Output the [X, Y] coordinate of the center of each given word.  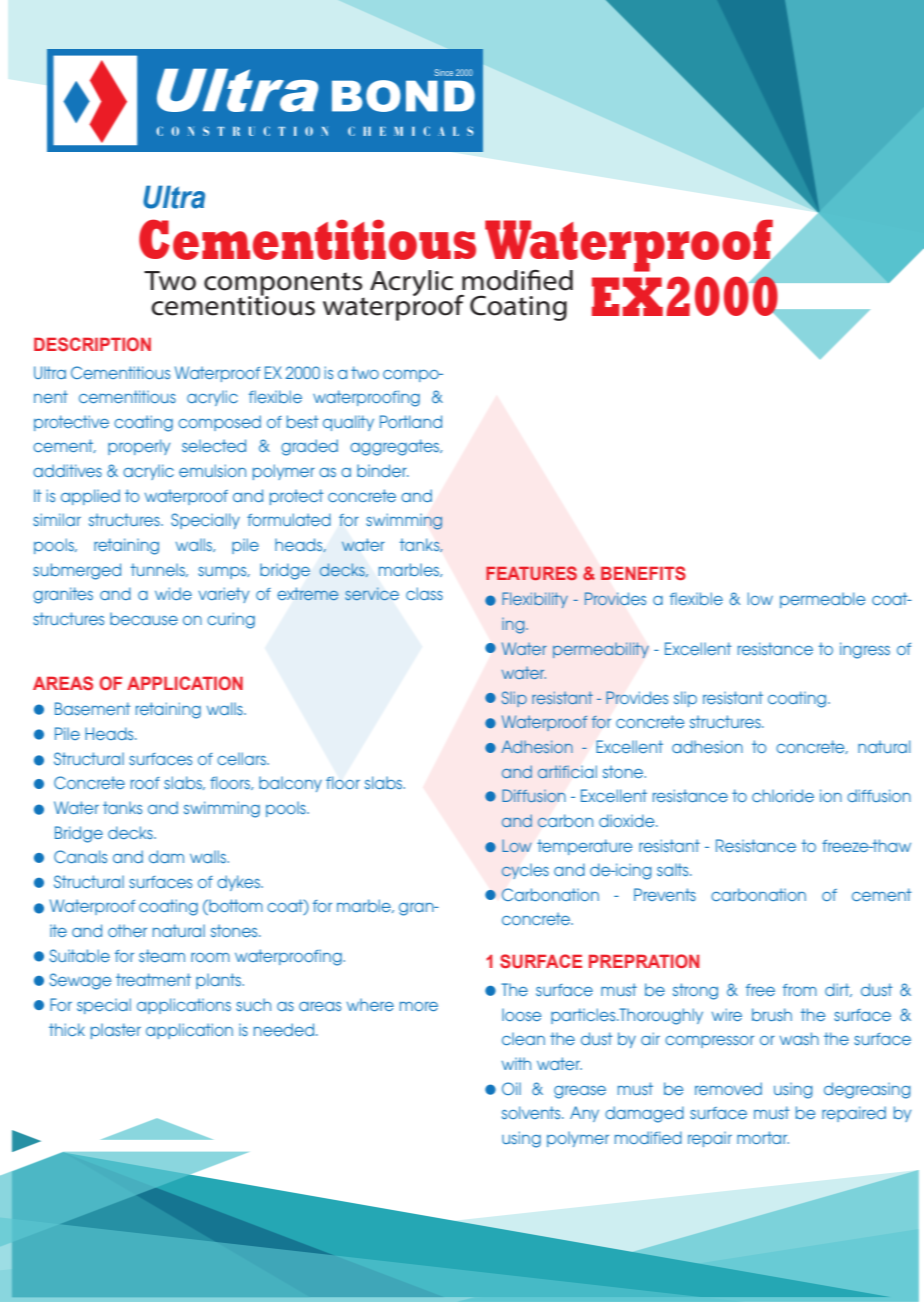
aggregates [396, 447]
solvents [532, 1112]
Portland [411, 421]
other [127, 930]
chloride [783, 795]
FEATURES [531, 573]
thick [67, 1029]
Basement [93, 708]
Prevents [665, 894]
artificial [567, 771]
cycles [525, 871]
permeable [822, 600]
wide [173, 593]
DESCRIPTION [92, 344]
